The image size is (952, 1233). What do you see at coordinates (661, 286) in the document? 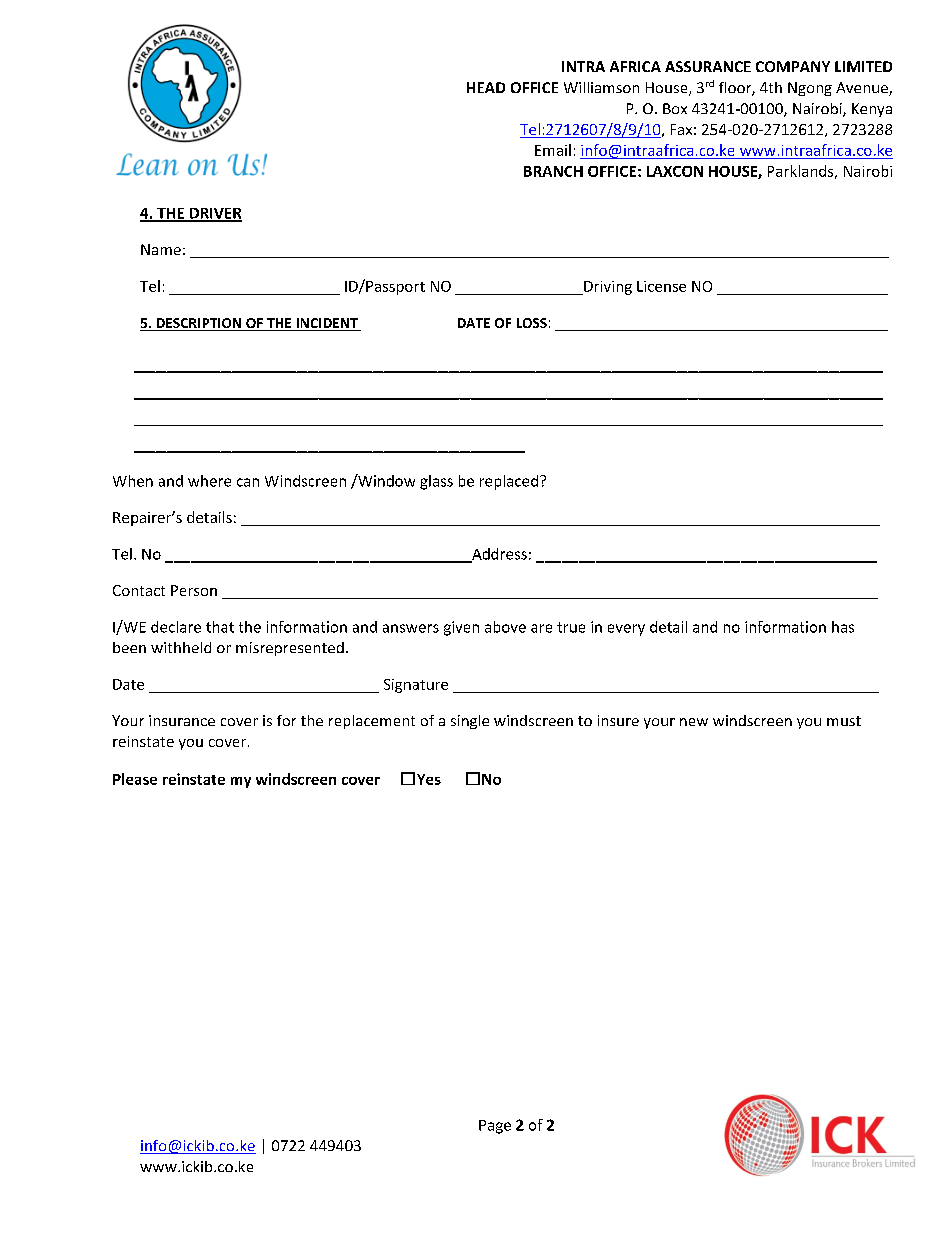
I see `License` at bounding box center [661, 286].
